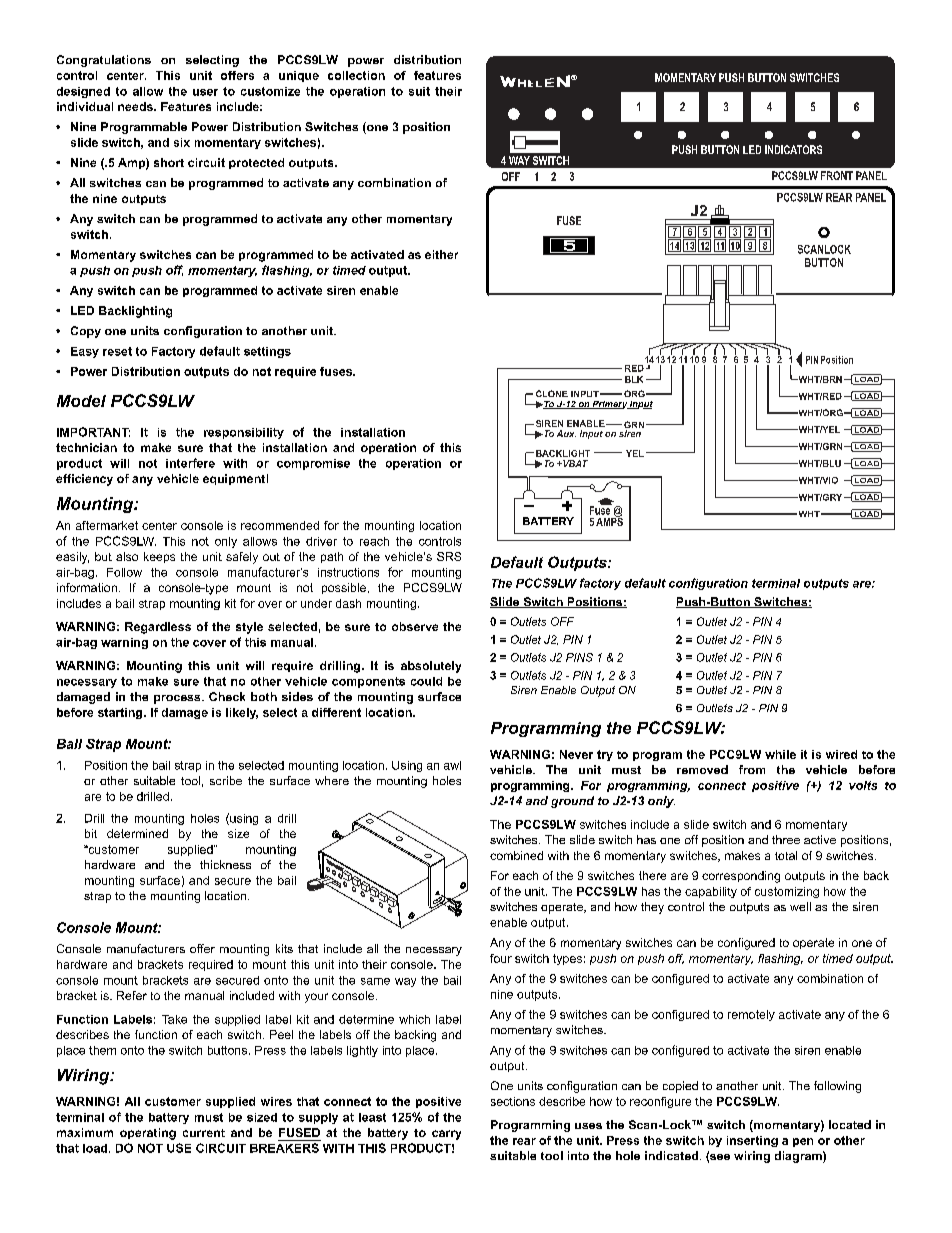 The height and width of the image is (1233, 952). What do you see at coordinates (356, 75) in the image?
I see `collection` at bounding box center [356, 75].
